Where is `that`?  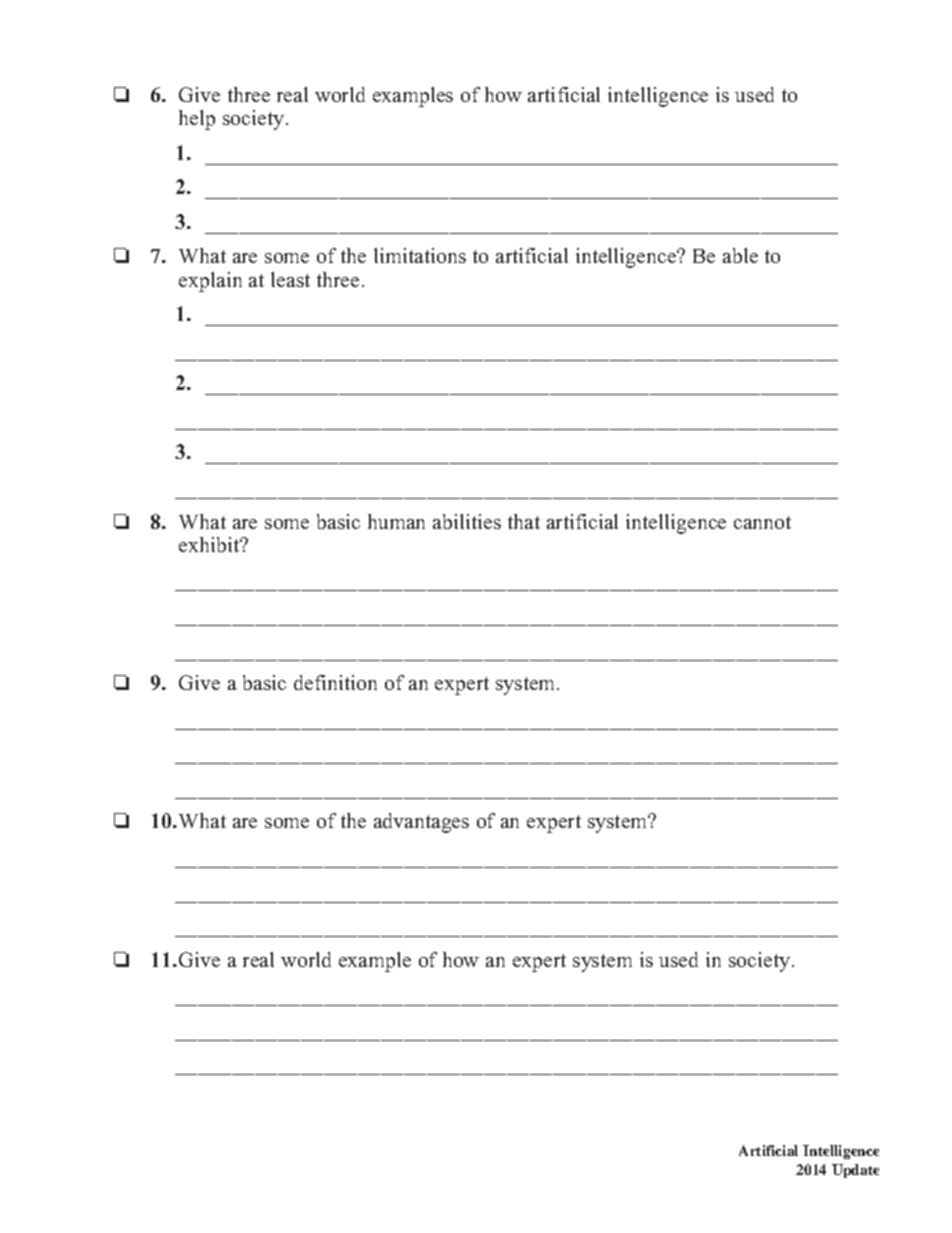
that is located at coordinates (524, 521).
